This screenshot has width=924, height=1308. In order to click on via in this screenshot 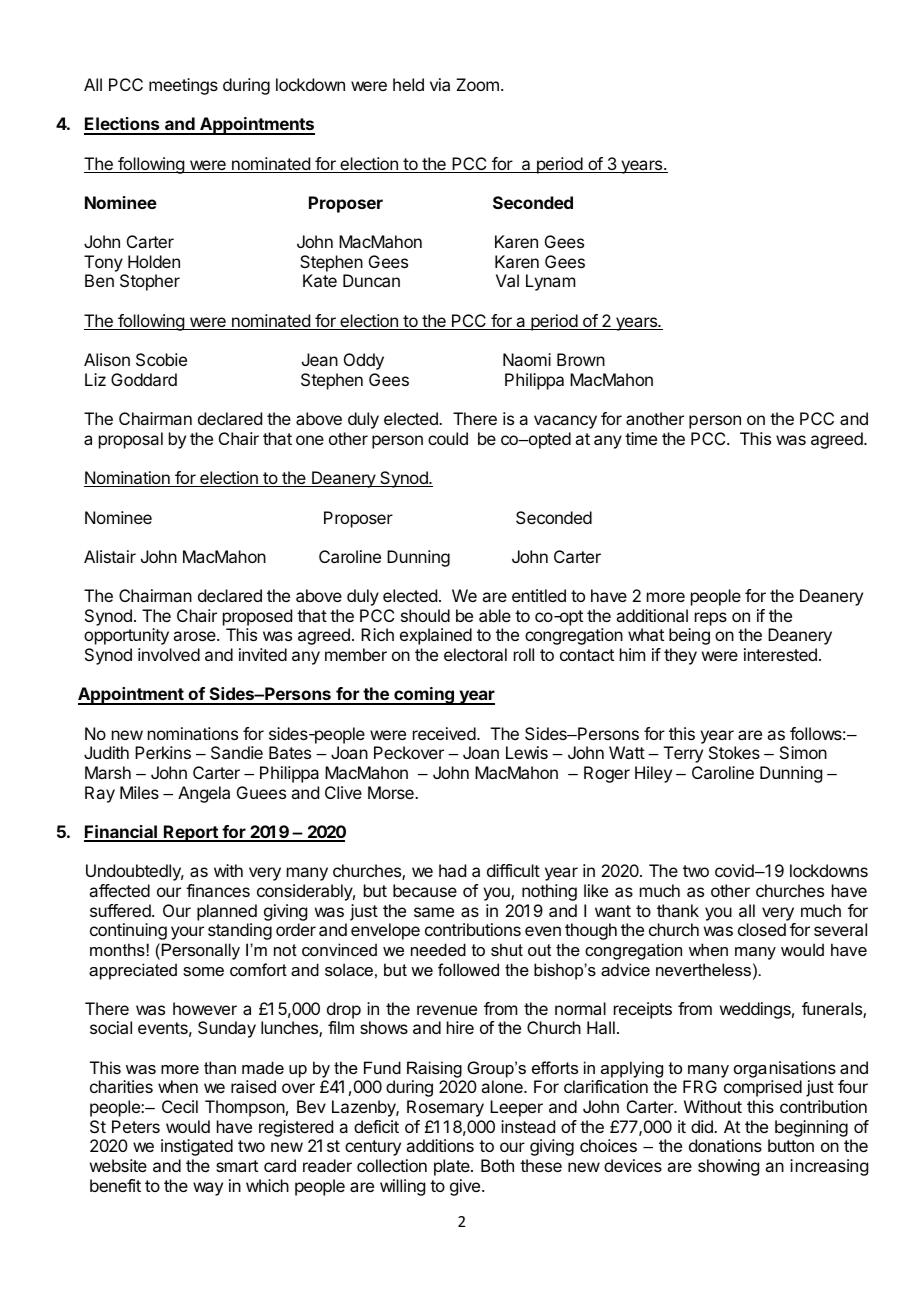, I will do `click(440, 84)`.
